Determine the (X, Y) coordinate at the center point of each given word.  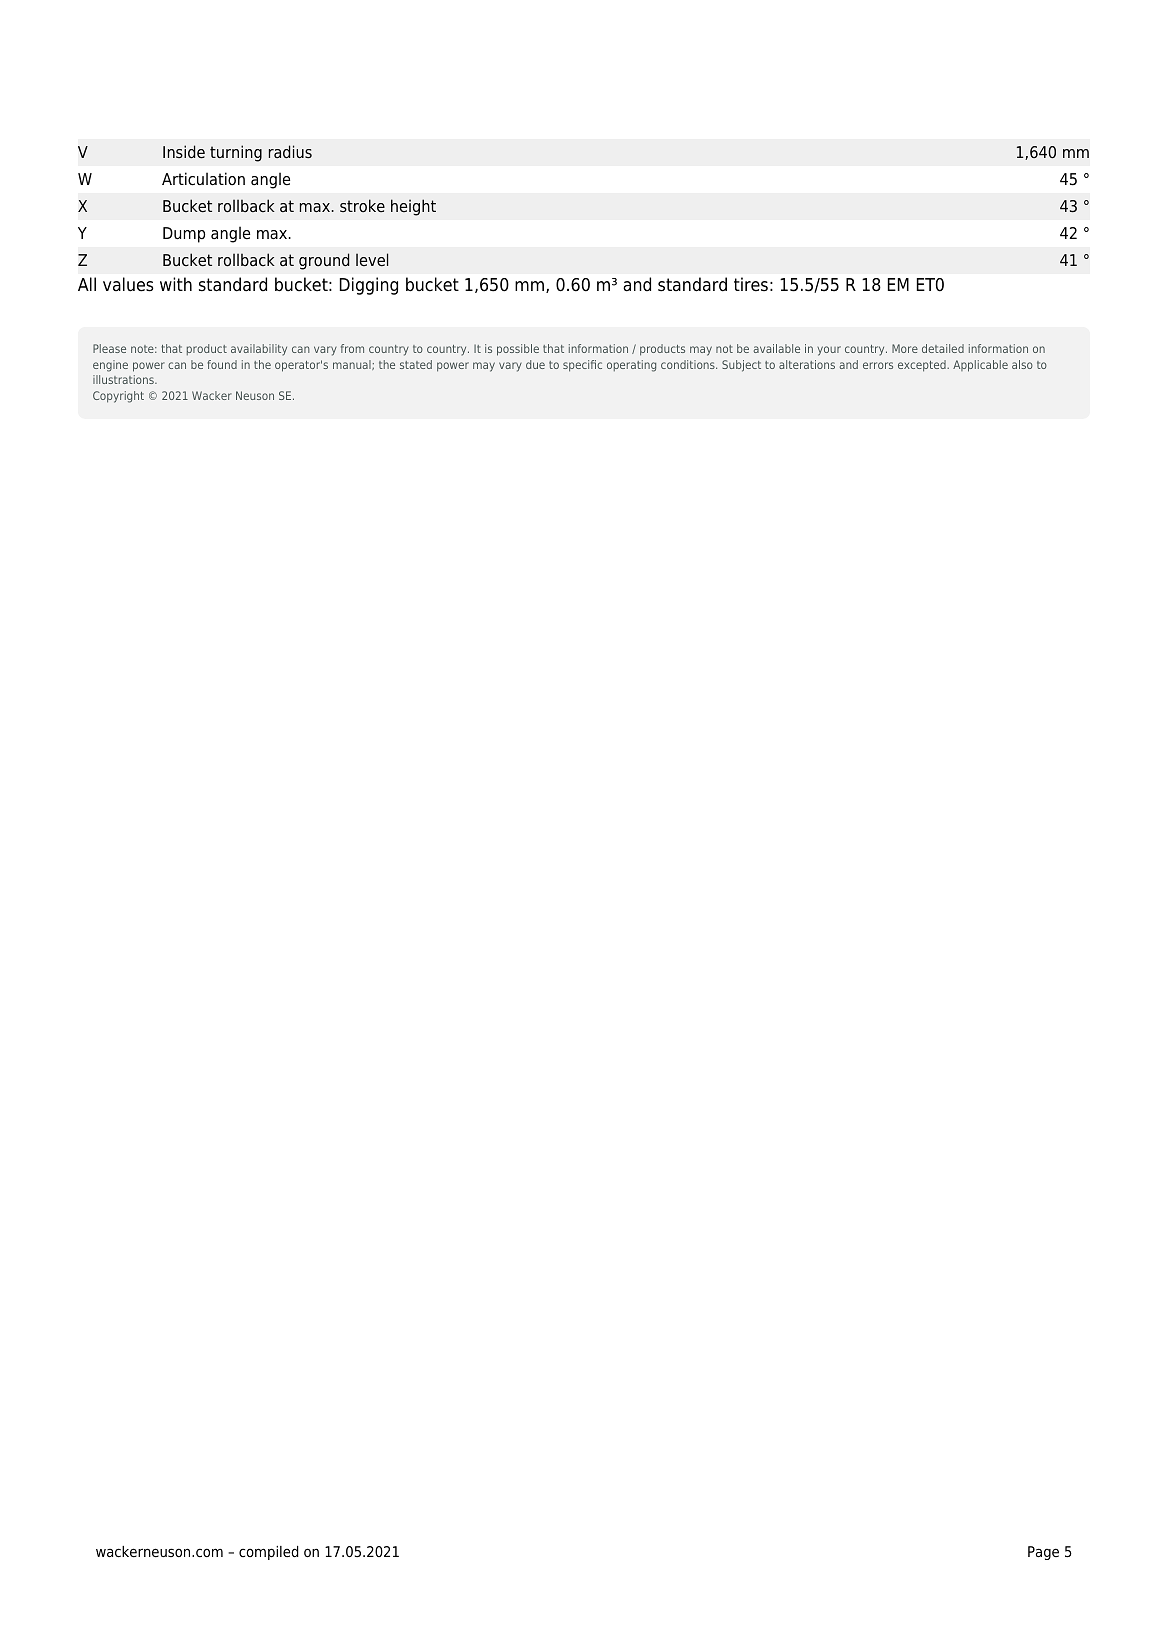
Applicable (980, 366)
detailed (943, 348)
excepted (923, 366)
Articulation (203, 179)
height (413, 207)
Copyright (118, 397)
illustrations (124, 379)
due (535, 364)
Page (1043, 1553)
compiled (269, 1553)
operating (631, 366)
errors (878, 365)
